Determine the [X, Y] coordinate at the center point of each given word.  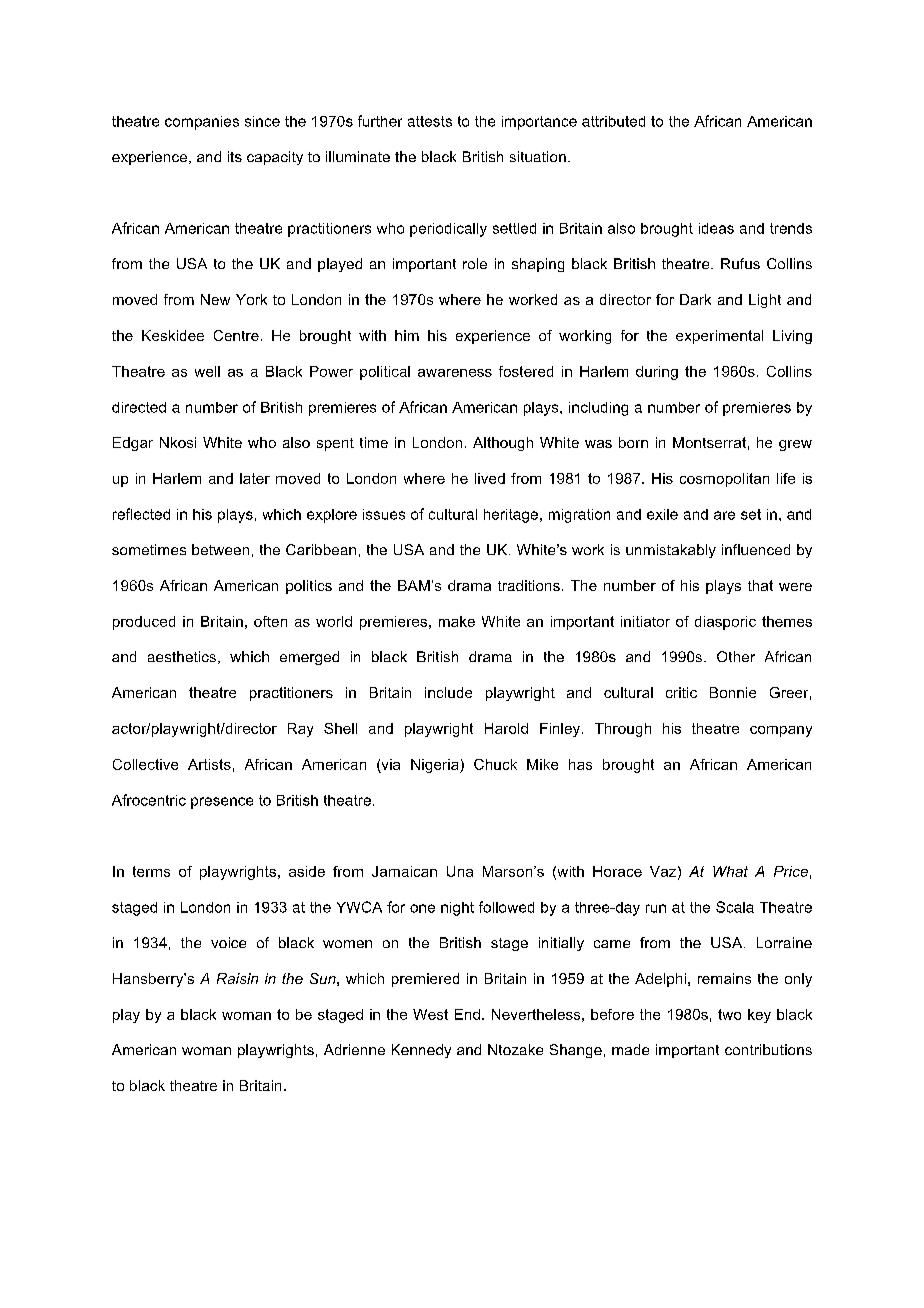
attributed [613, 121]
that [760, 585]
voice [228, 942]
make [457, 621]
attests [430, 121]
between [220, 549]
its [235, 156]
